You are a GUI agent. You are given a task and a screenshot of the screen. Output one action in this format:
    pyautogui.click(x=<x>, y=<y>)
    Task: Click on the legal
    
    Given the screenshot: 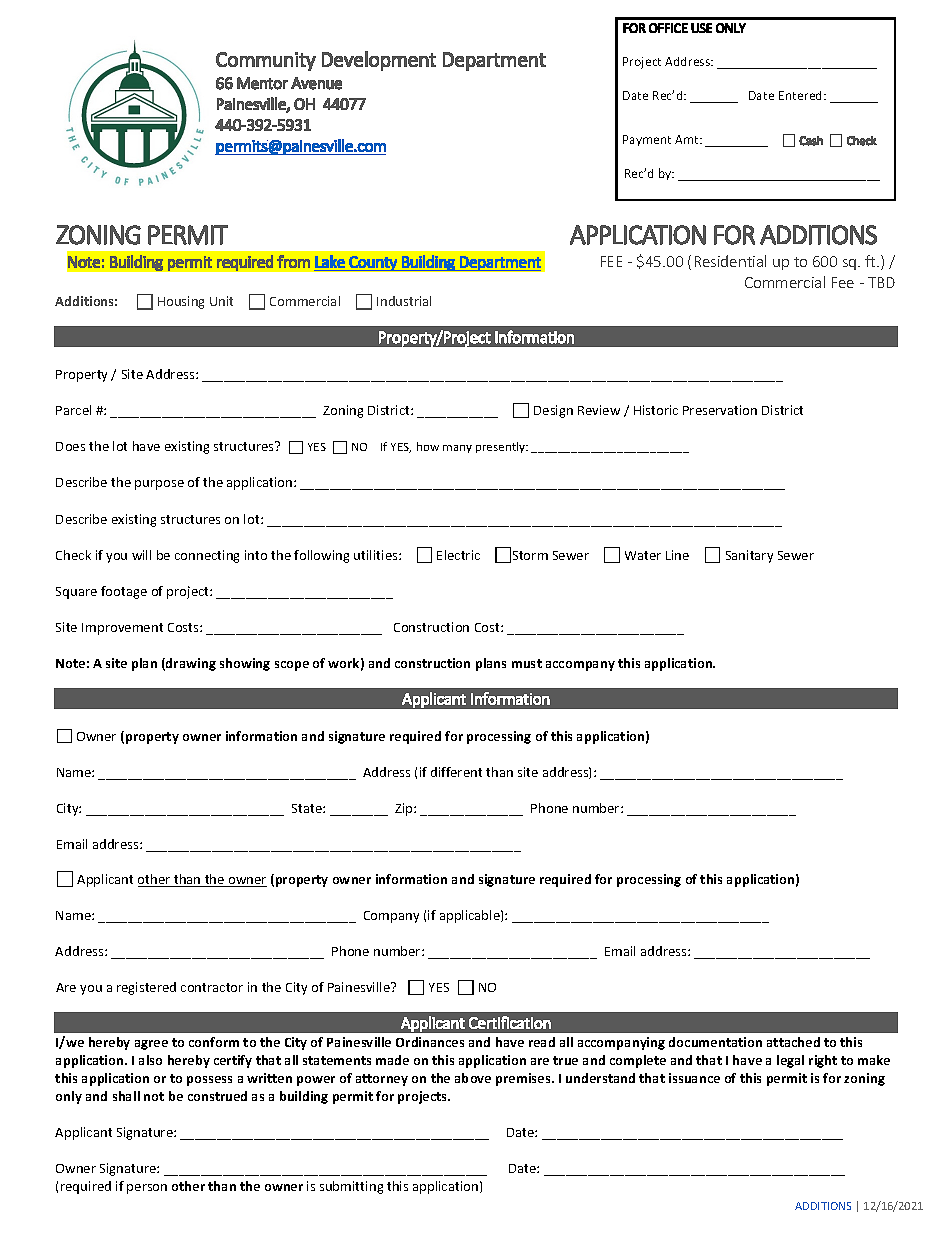 What is the action you would take?
    pyautogui.click(x=790, y=1061)
